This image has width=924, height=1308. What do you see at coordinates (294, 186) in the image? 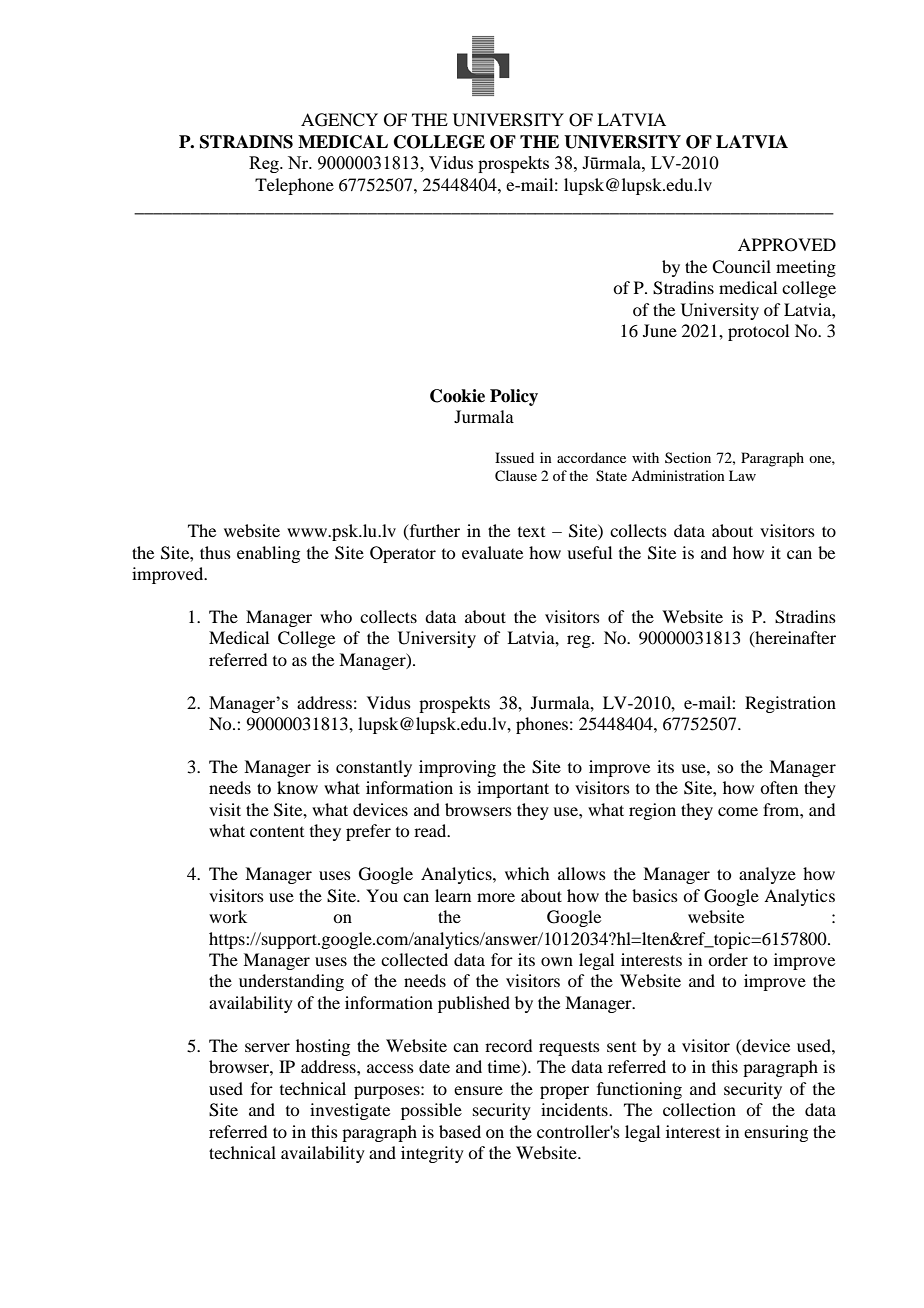
I see `Telephone` at bounding box center [294, 186].
